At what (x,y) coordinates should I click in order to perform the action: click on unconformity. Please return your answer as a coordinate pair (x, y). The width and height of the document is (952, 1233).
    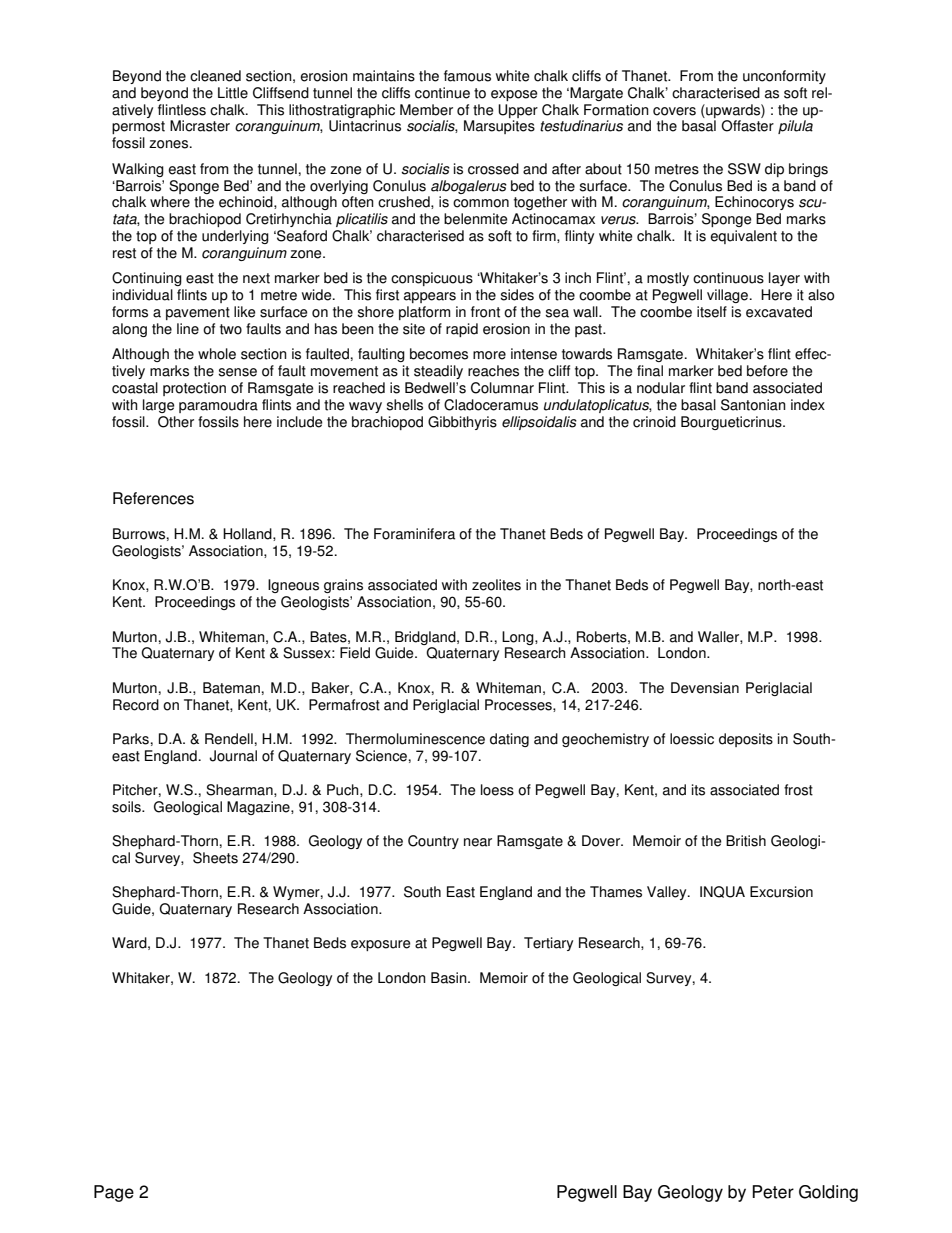
    Looking at the image, I should click on (784, 77).
